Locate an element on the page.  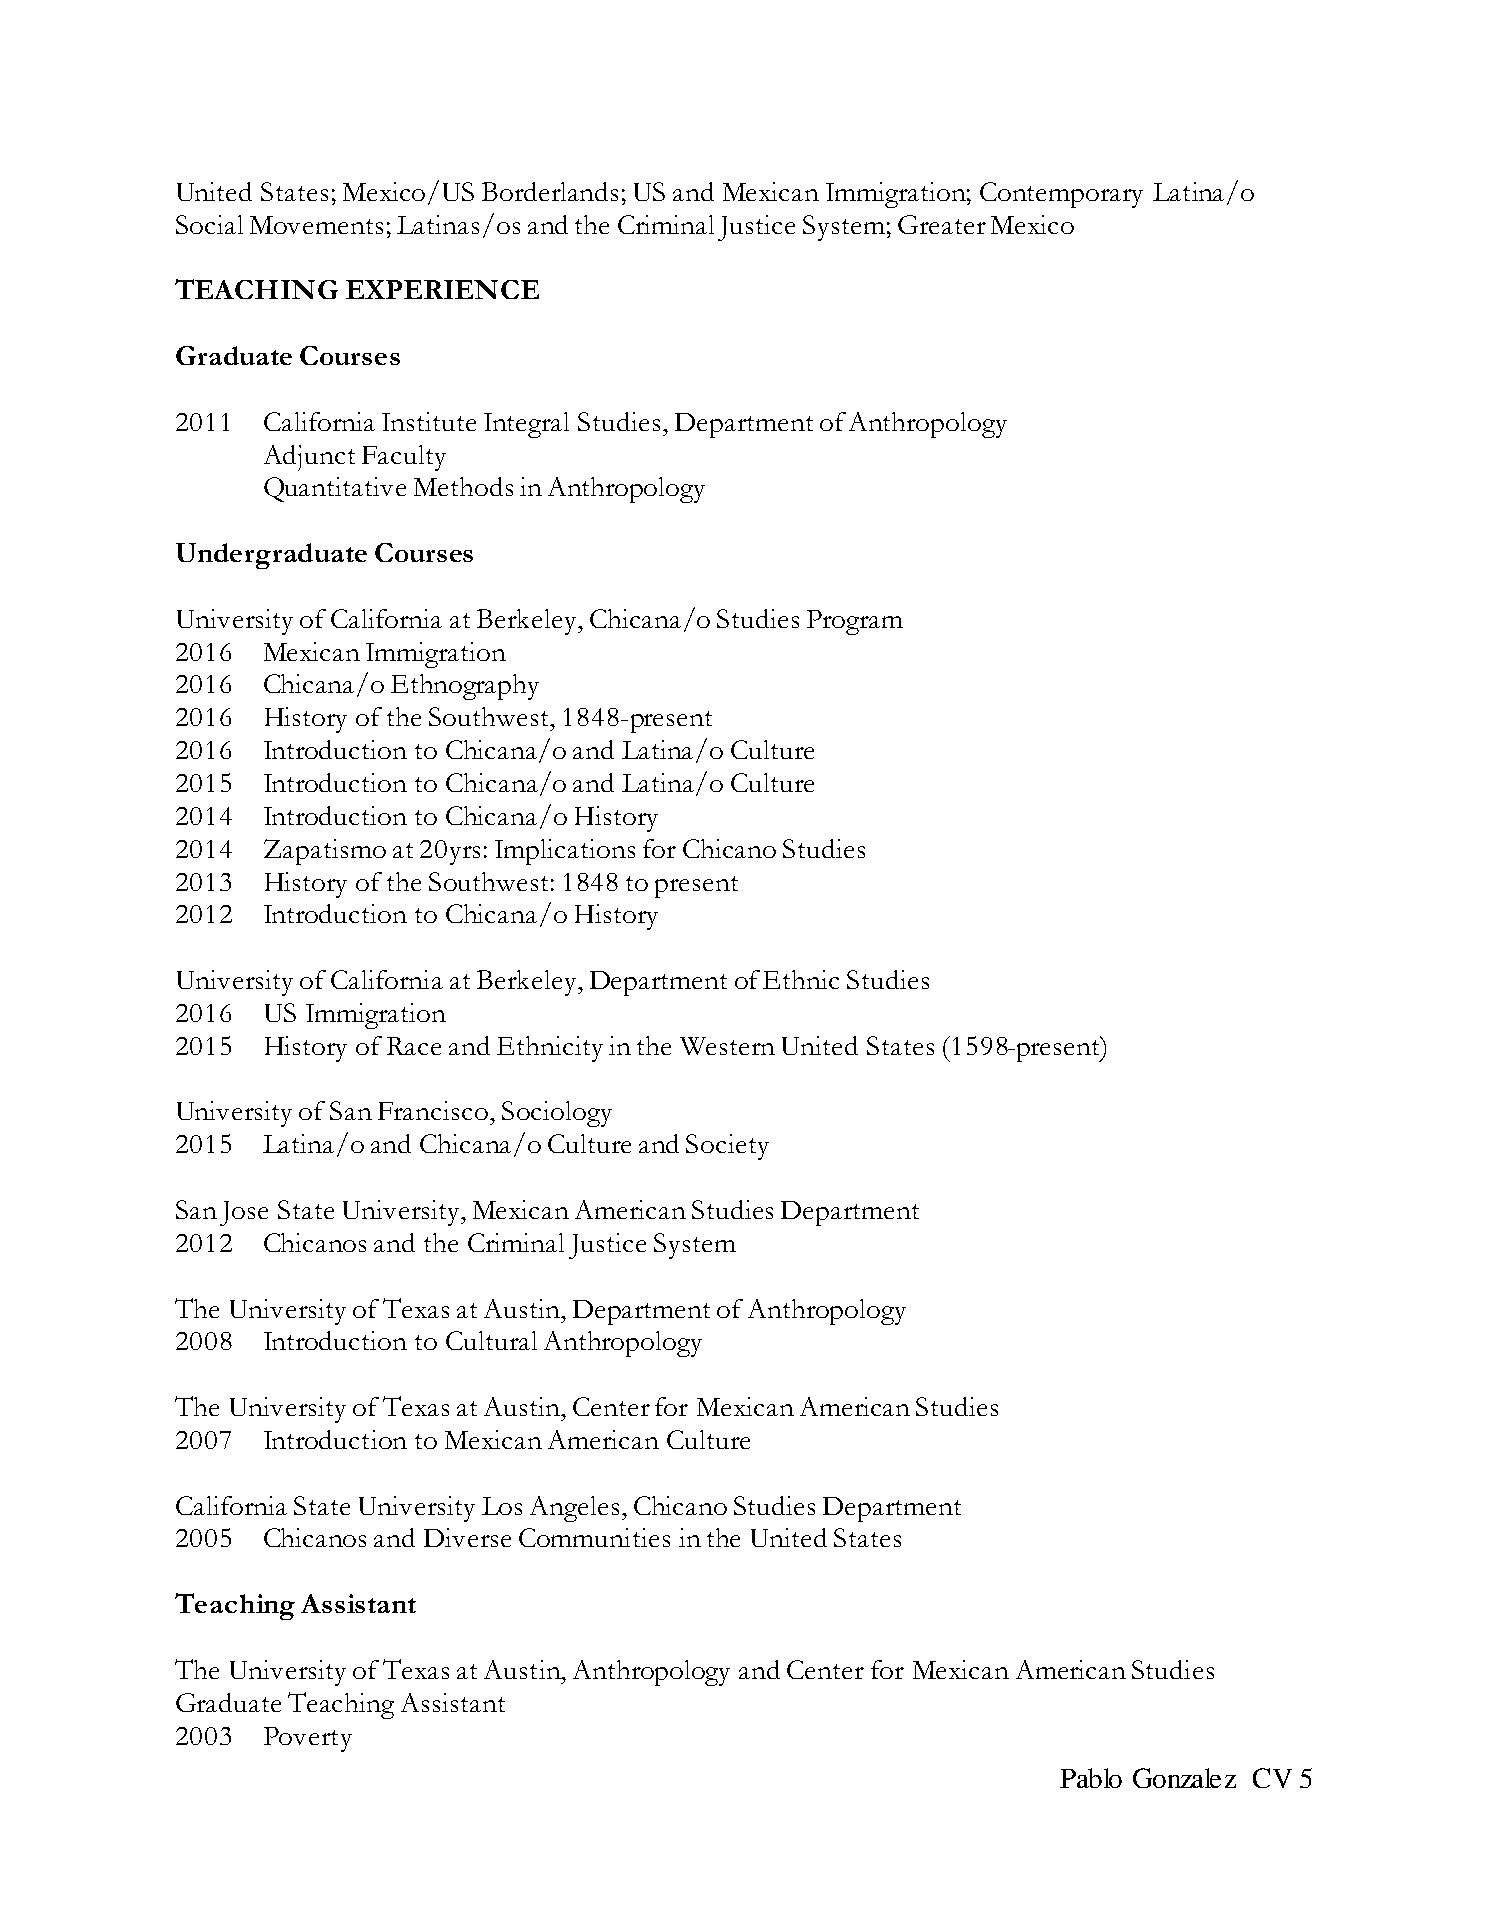
Communities is located at coordinates (594, 1537).
